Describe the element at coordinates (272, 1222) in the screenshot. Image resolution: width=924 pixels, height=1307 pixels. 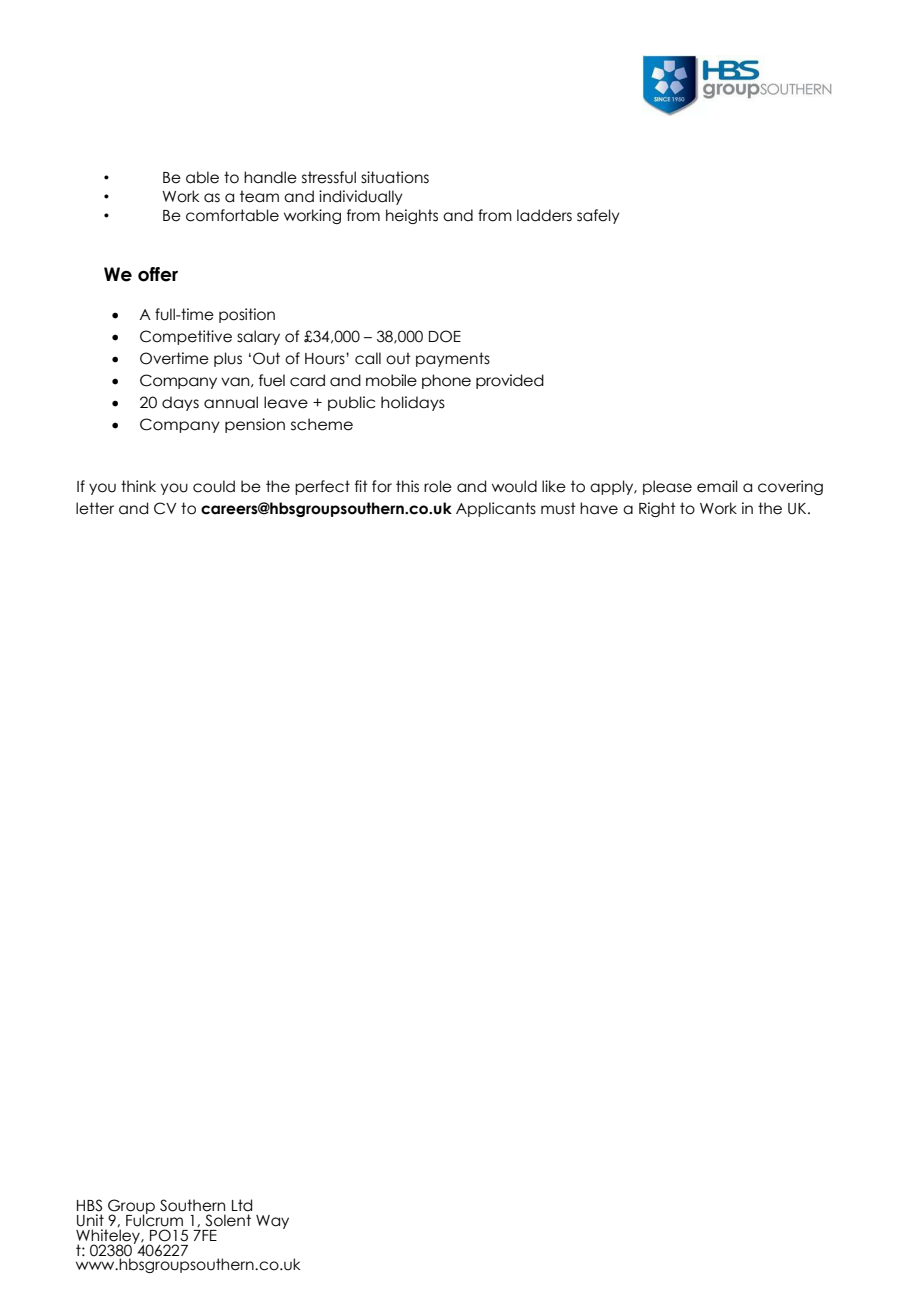
I see `Way` at that location.
